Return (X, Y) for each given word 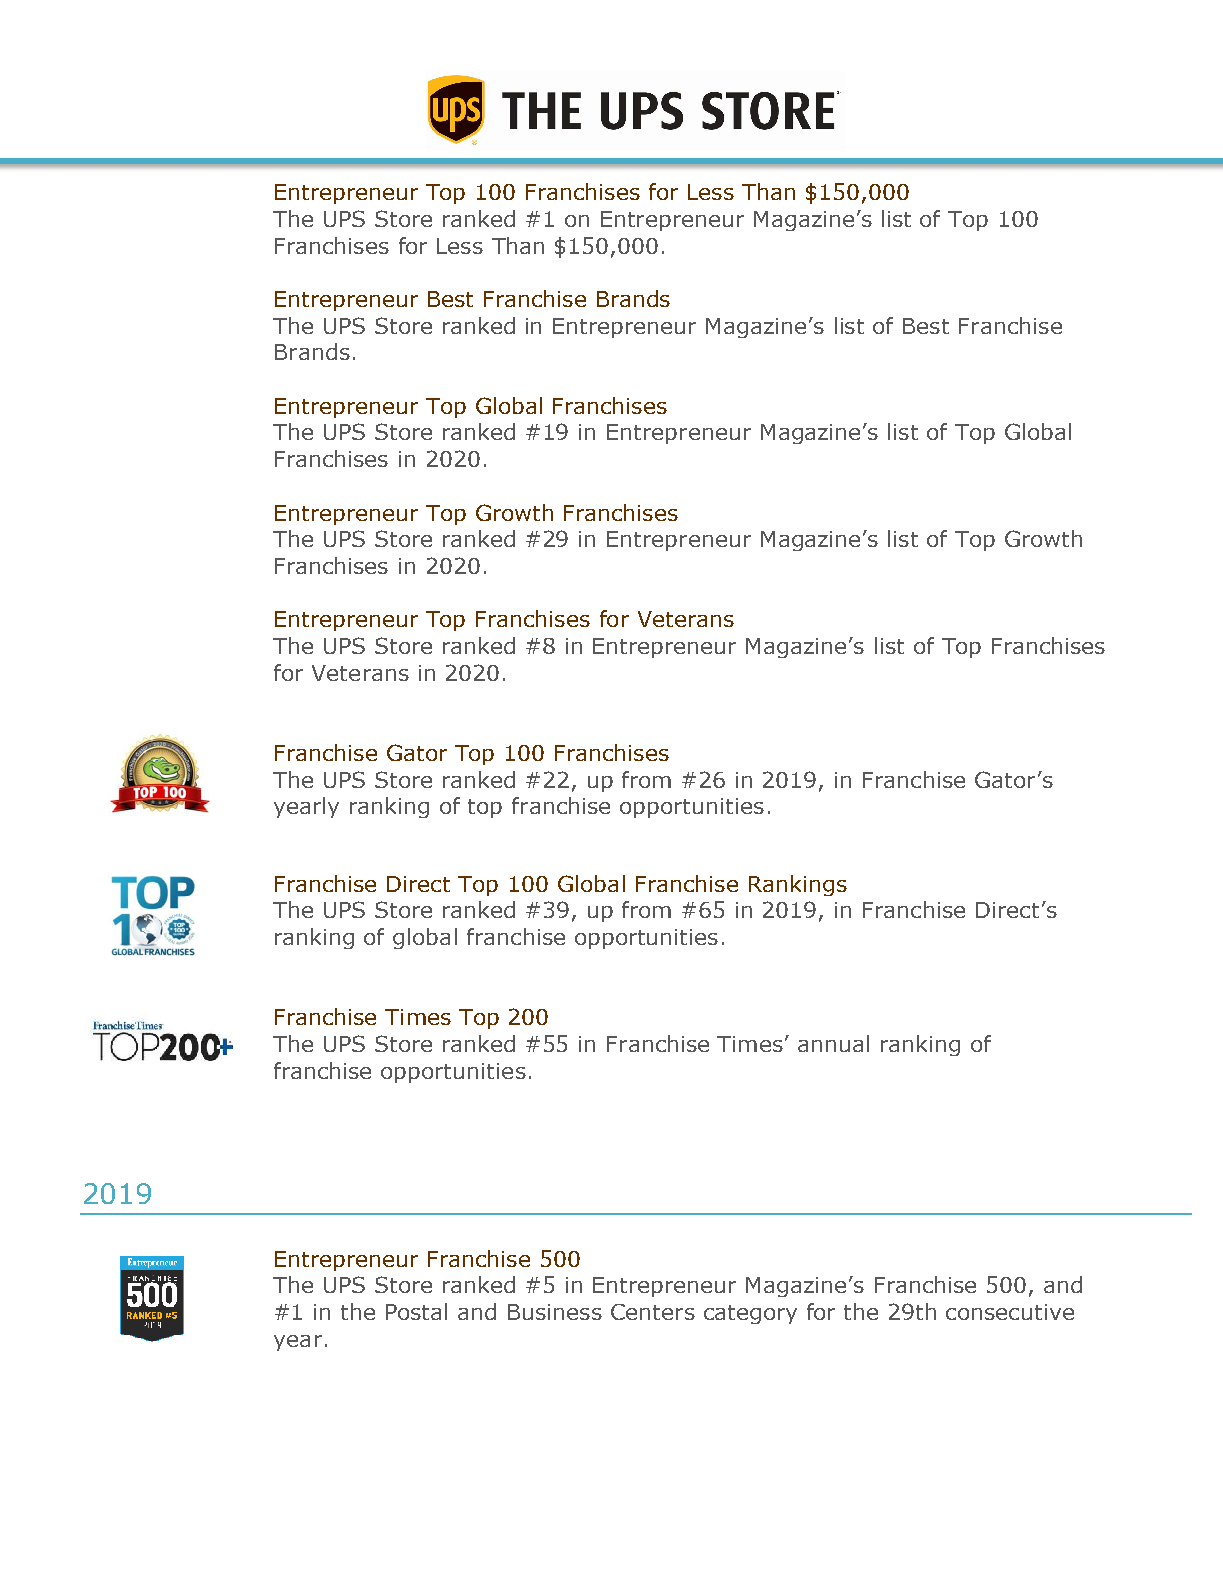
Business (555, 1312)
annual (833, 1043)
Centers (653, 1312)
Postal (416, 1311)
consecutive (1010, 1312)
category (750, 1314)
